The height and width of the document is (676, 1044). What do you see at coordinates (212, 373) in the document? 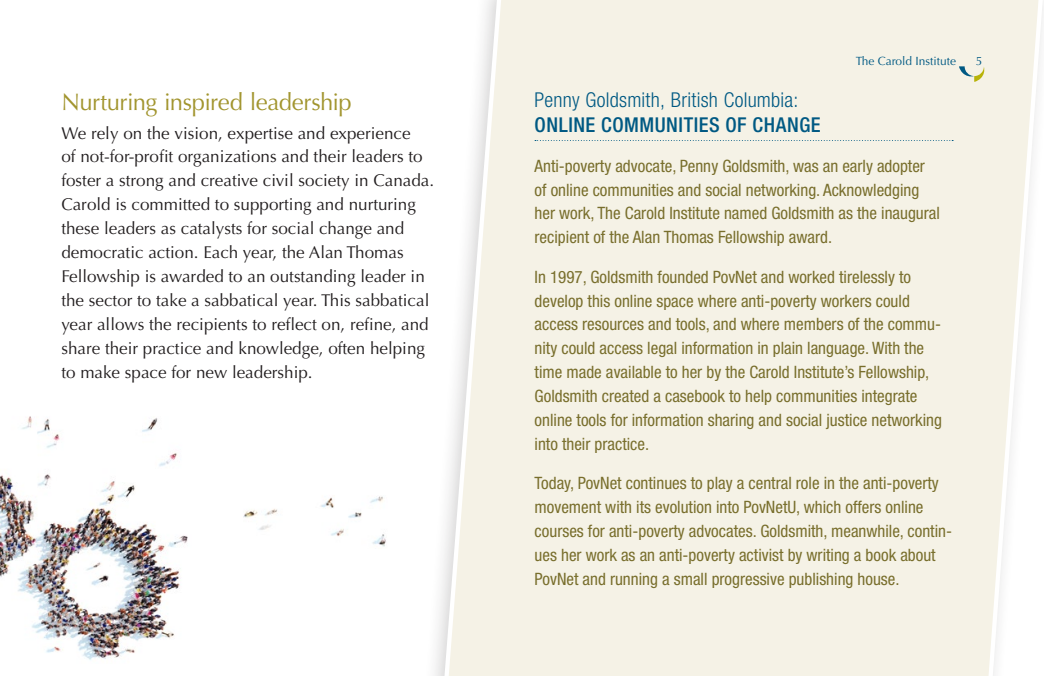
I see `new` at bounding box center [212, 373].
